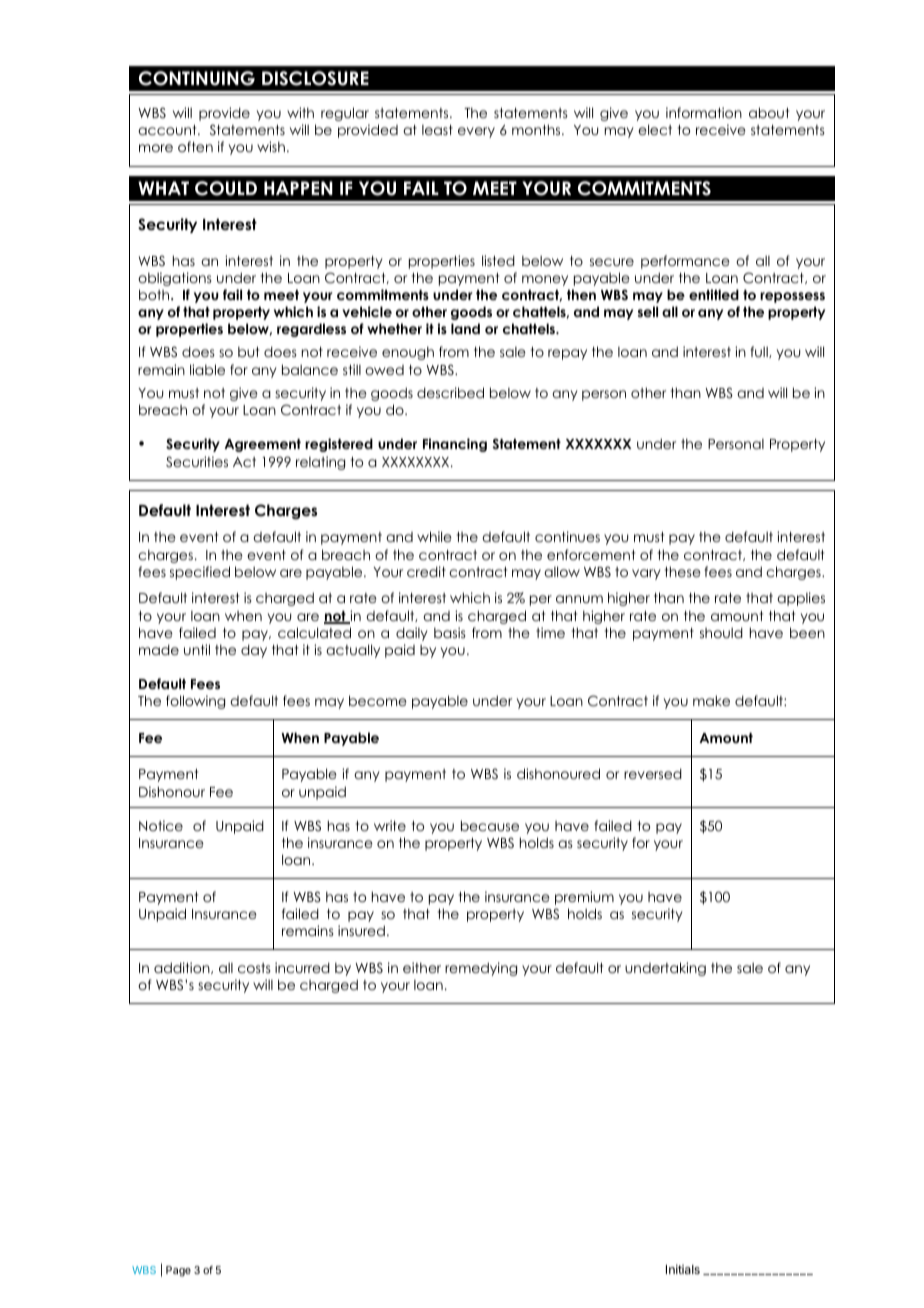 The height and width of the screenshot is (1308, 924). Describe the element at coordinates (704, 112) in the screenshot. I see `information` at that location.
